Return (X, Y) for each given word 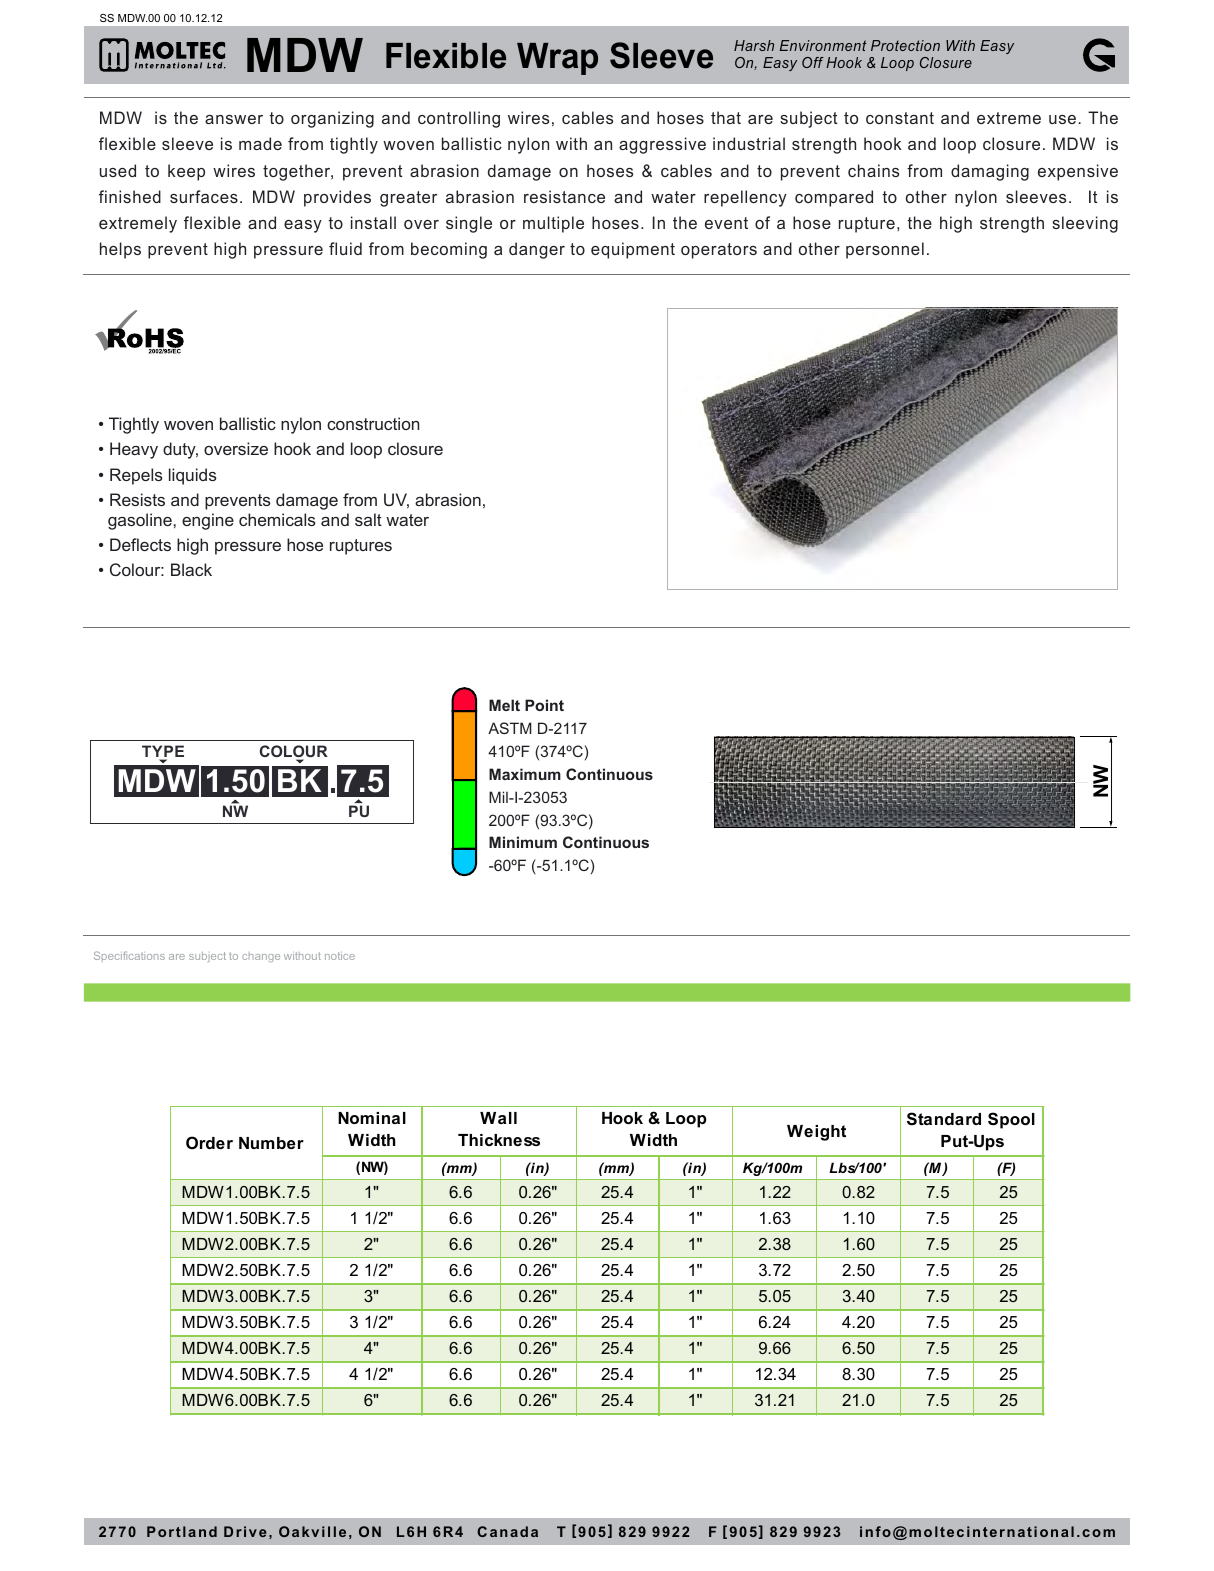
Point (544, 705)
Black (191, 569)
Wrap (557, 59)
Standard (944, 1119)
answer (234, 119)
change (261, 957)
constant (900, 118)
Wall (498, 1118)
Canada (507, 1531)
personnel (885, 250)
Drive (245, 1531)
